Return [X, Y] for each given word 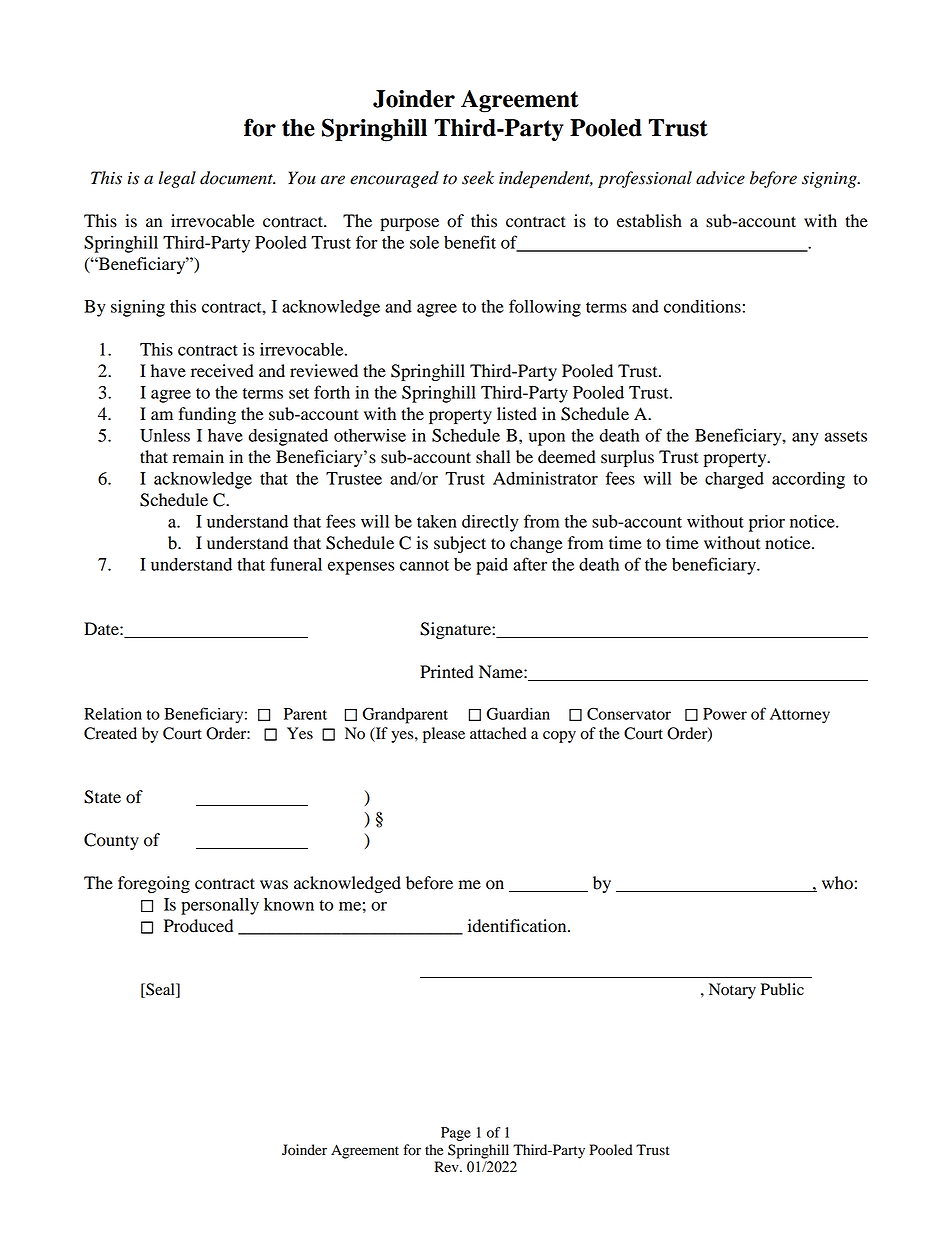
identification [518, 926]
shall [493, 457]
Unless [165, 435]
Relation [113, 714]
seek [478, 178]
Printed [447, 672]
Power [725, 714]
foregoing [154, 884]
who [837, 883]
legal [177, 179]
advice [720, 178]
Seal [160, 990]
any [805, 439]
